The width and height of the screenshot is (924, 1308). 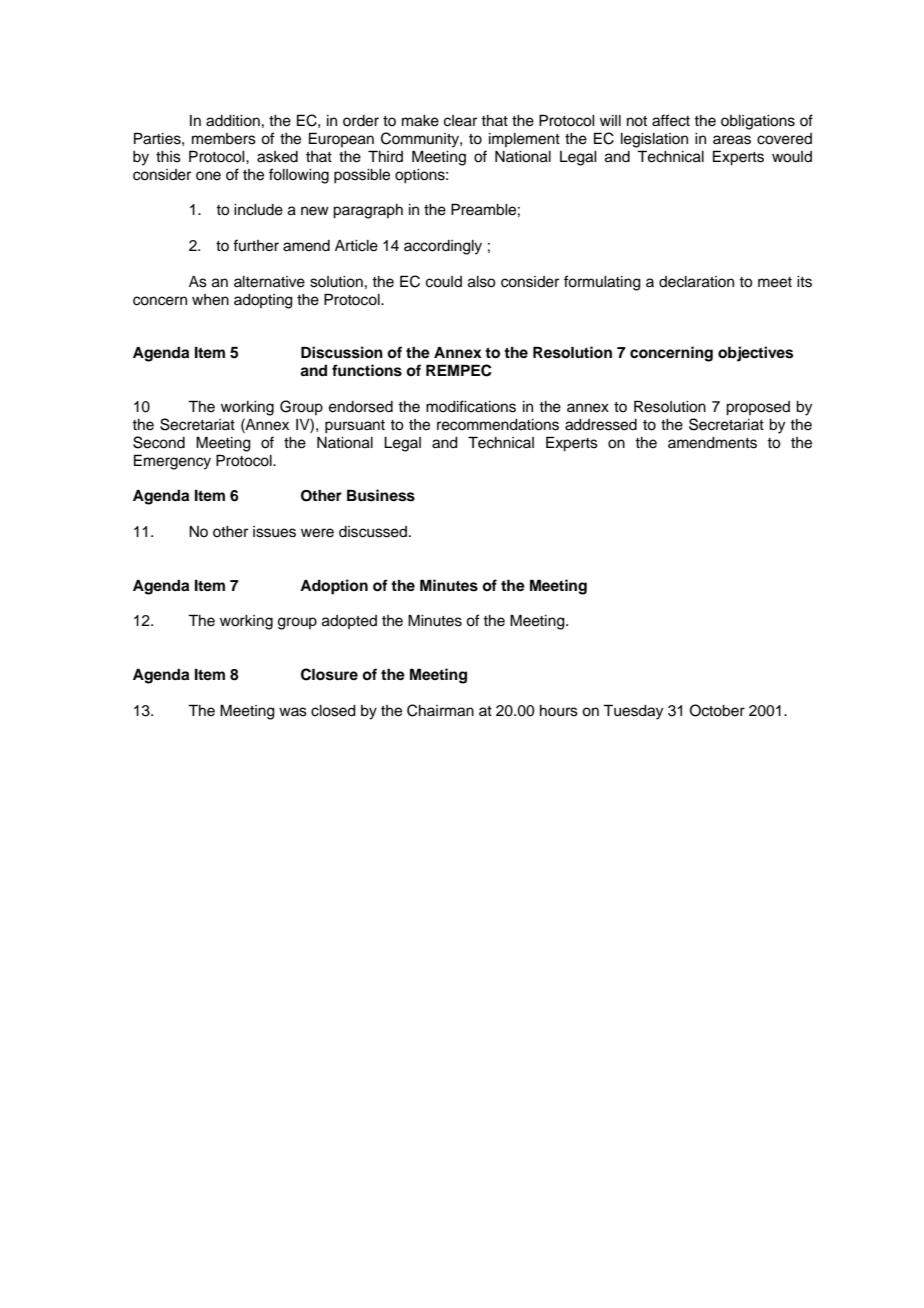 What do you see at coordinates (381, 495) in the screenshot?
I see `Business` at bounding box center [381, 495].
